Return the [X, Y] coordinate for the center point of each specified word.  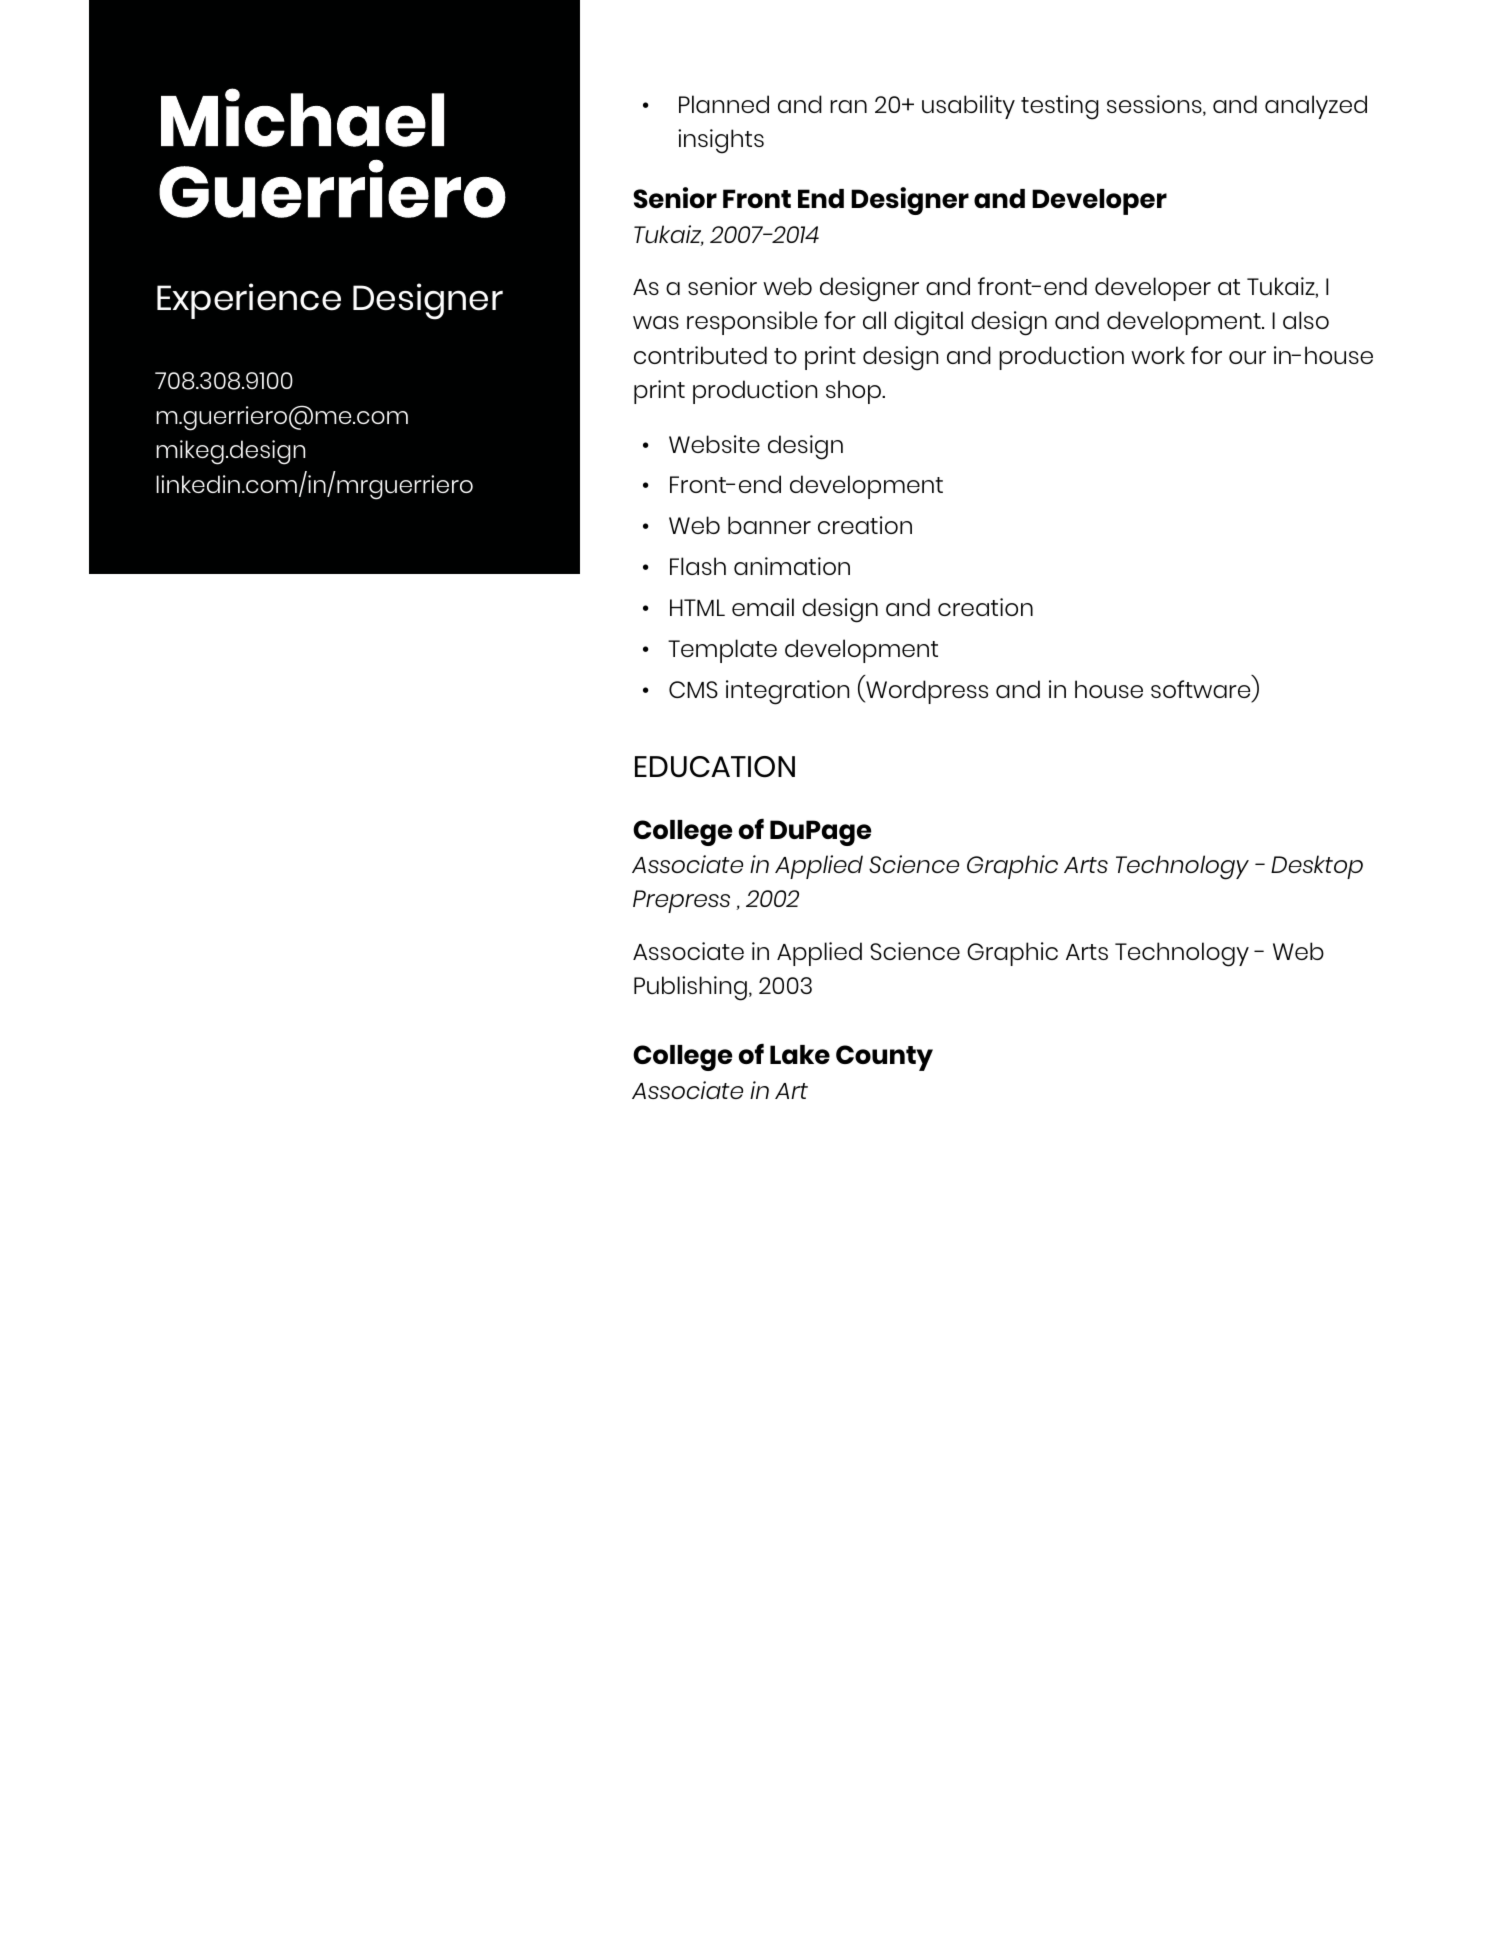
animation [792, 566]
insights [721, 141]
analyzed [1316, 107]
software [1200, 689]
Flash [698, 566]
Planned [724, 104]
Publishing [690, 988]
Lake [800, 1054]
